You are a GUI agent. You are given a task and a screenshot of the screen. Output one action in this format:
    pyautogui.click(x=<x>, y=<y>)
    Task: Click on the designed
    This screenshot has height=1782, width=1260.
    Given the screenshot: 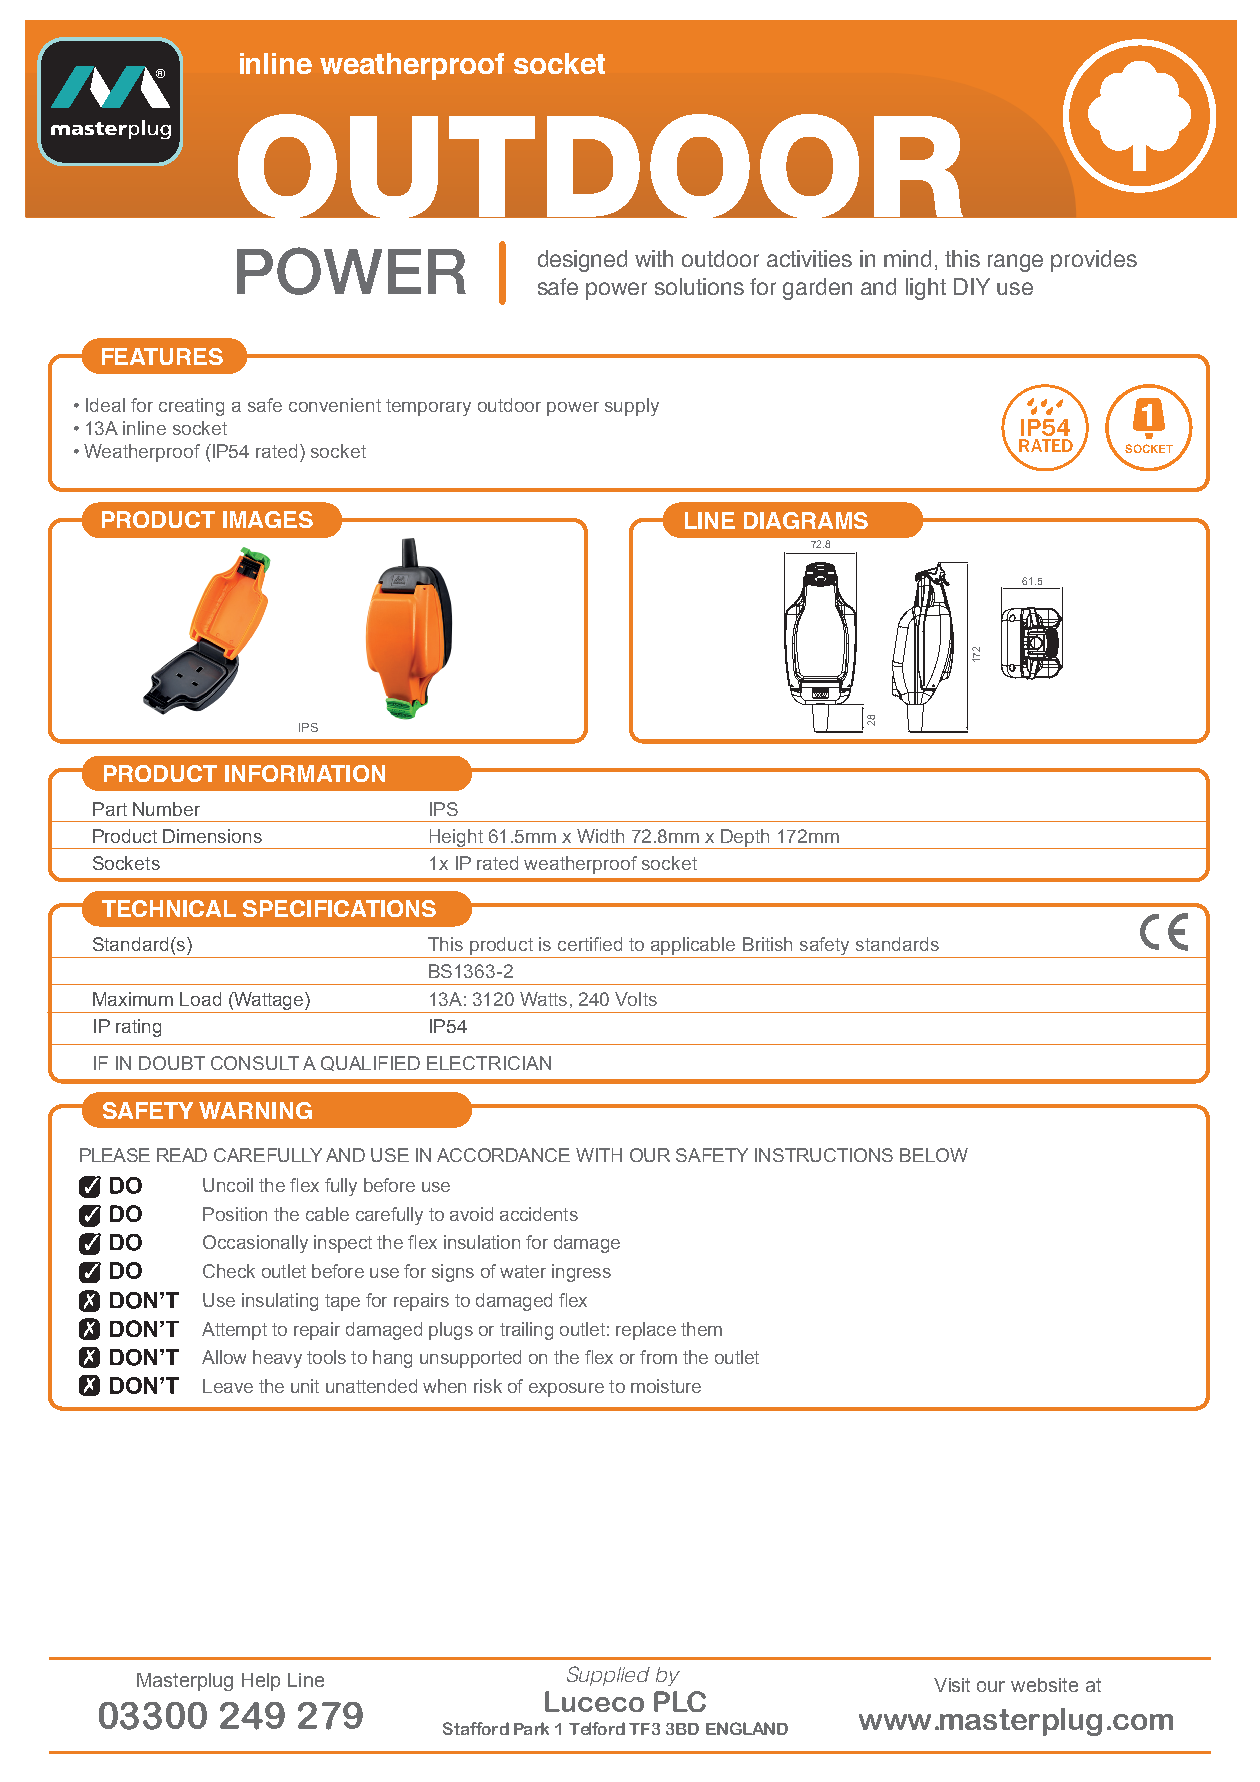 What is the action you would take?
    pyautogui.click(x=582, y=261)
